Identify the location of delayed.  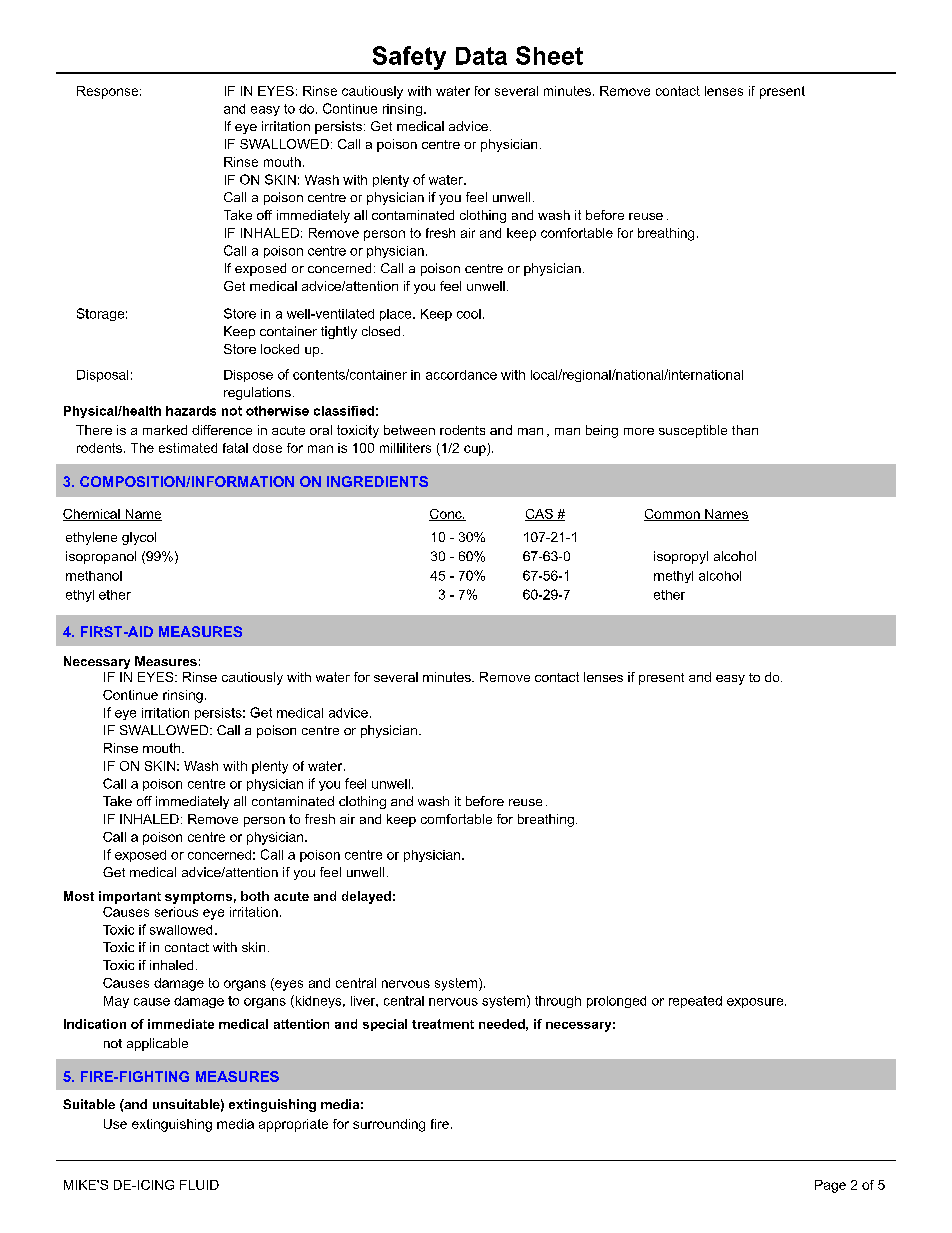
(366, 897).
